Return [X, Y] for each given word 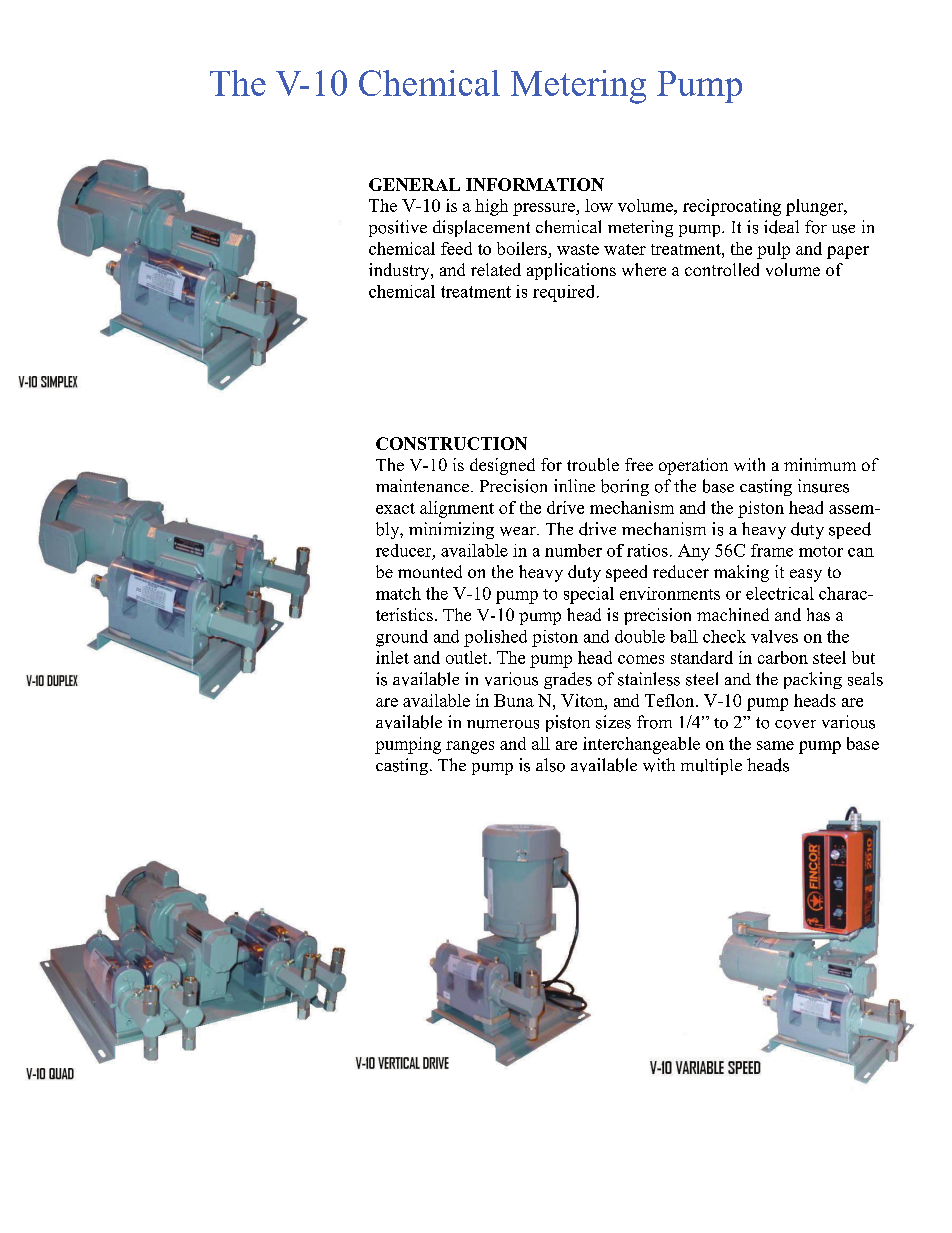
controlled [722, 269]
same [775, 745]
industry [400, 271]
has [818, 614]
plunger [816, 207]
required [565, 293]
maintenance [424, 485]
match [398, 593]
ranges [470, 747]
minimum [820, 464]
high [491, 207]
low [599, 205]
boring [625, 487]
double [640, 636]
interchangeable [641, 745]
